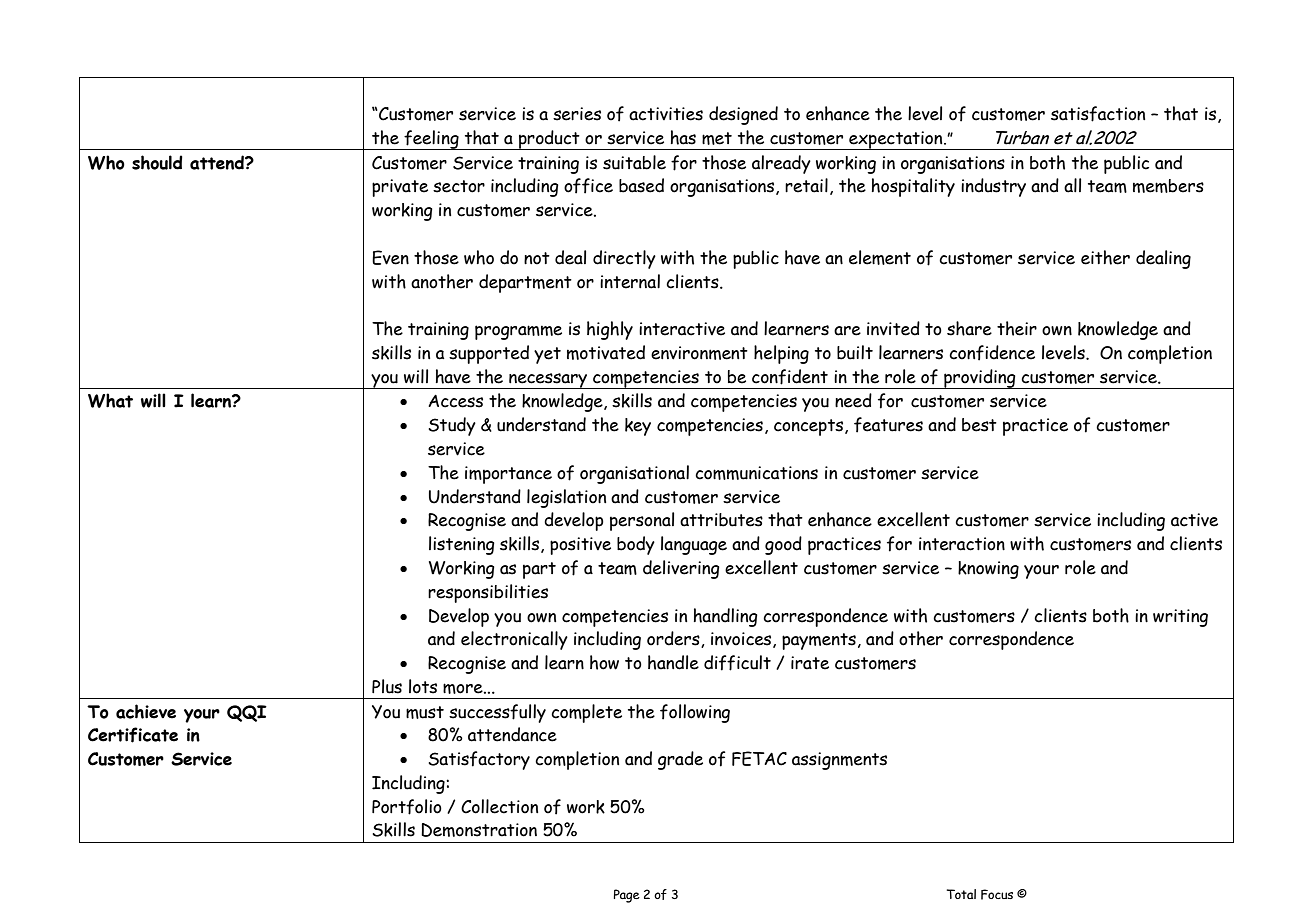  What do you see at coordinates (407, 807) in the image?
I see `Portfolio` at bounding box center [407, 807].
